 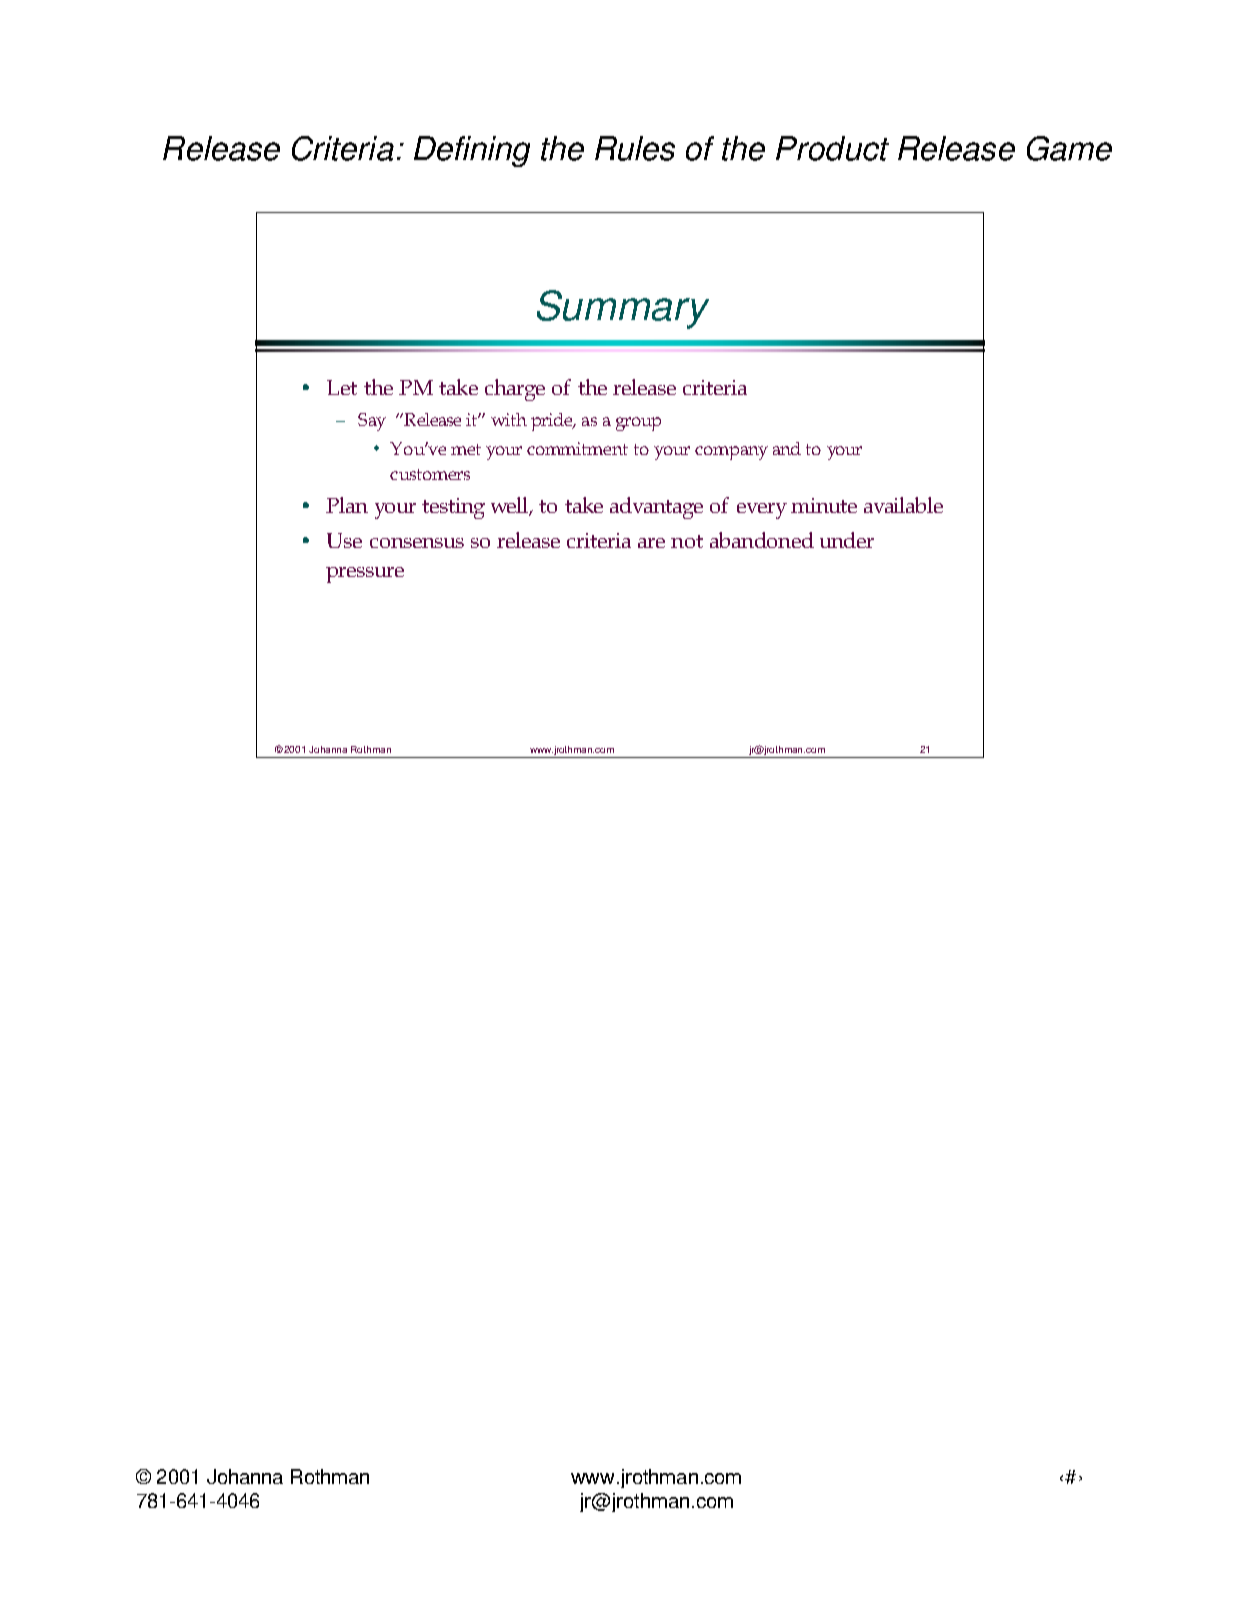 I want to click on Let, so click(x=342, y=387).
